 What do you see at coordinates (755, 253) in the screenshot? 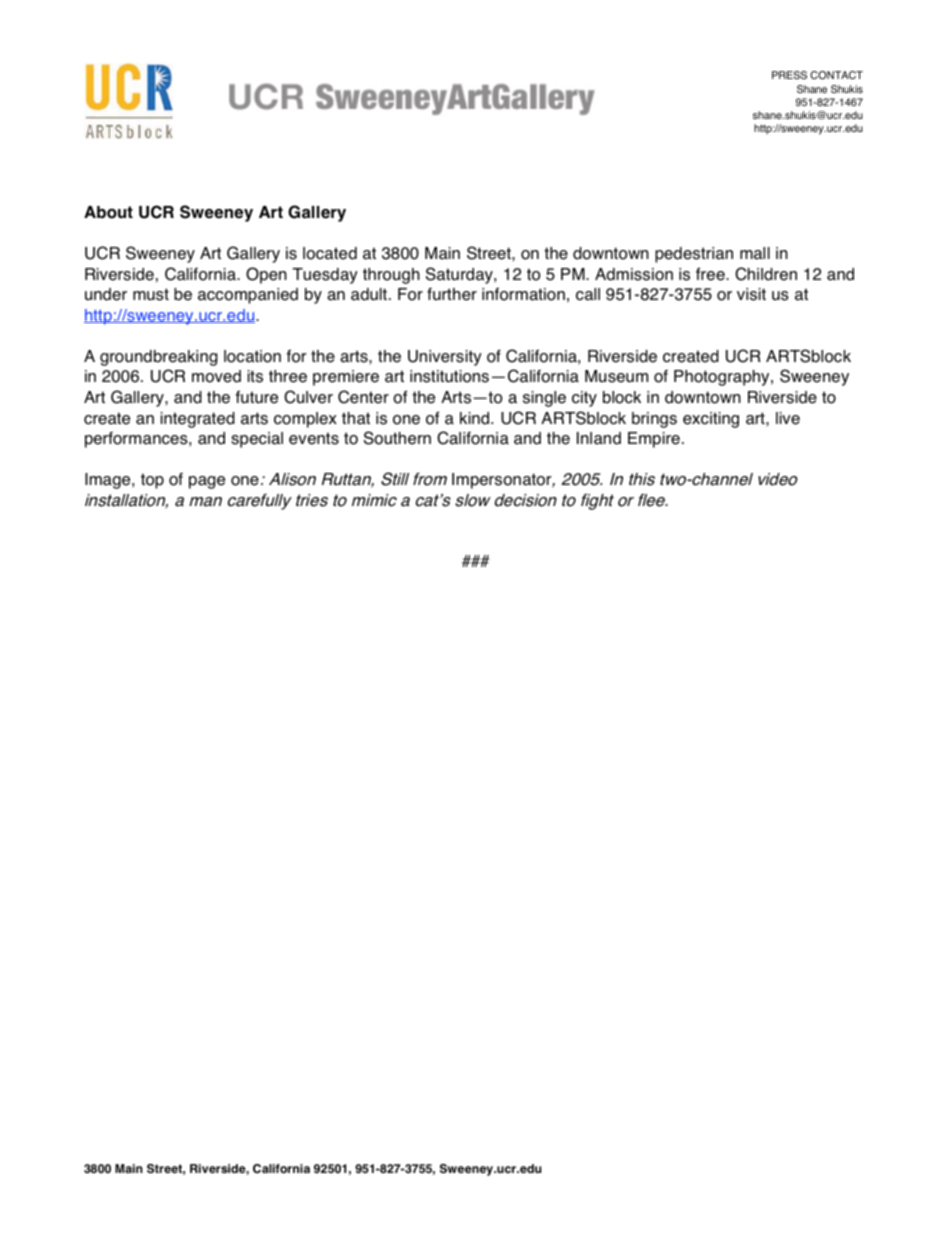
I see `mall` at bounding box center [755, 253].
